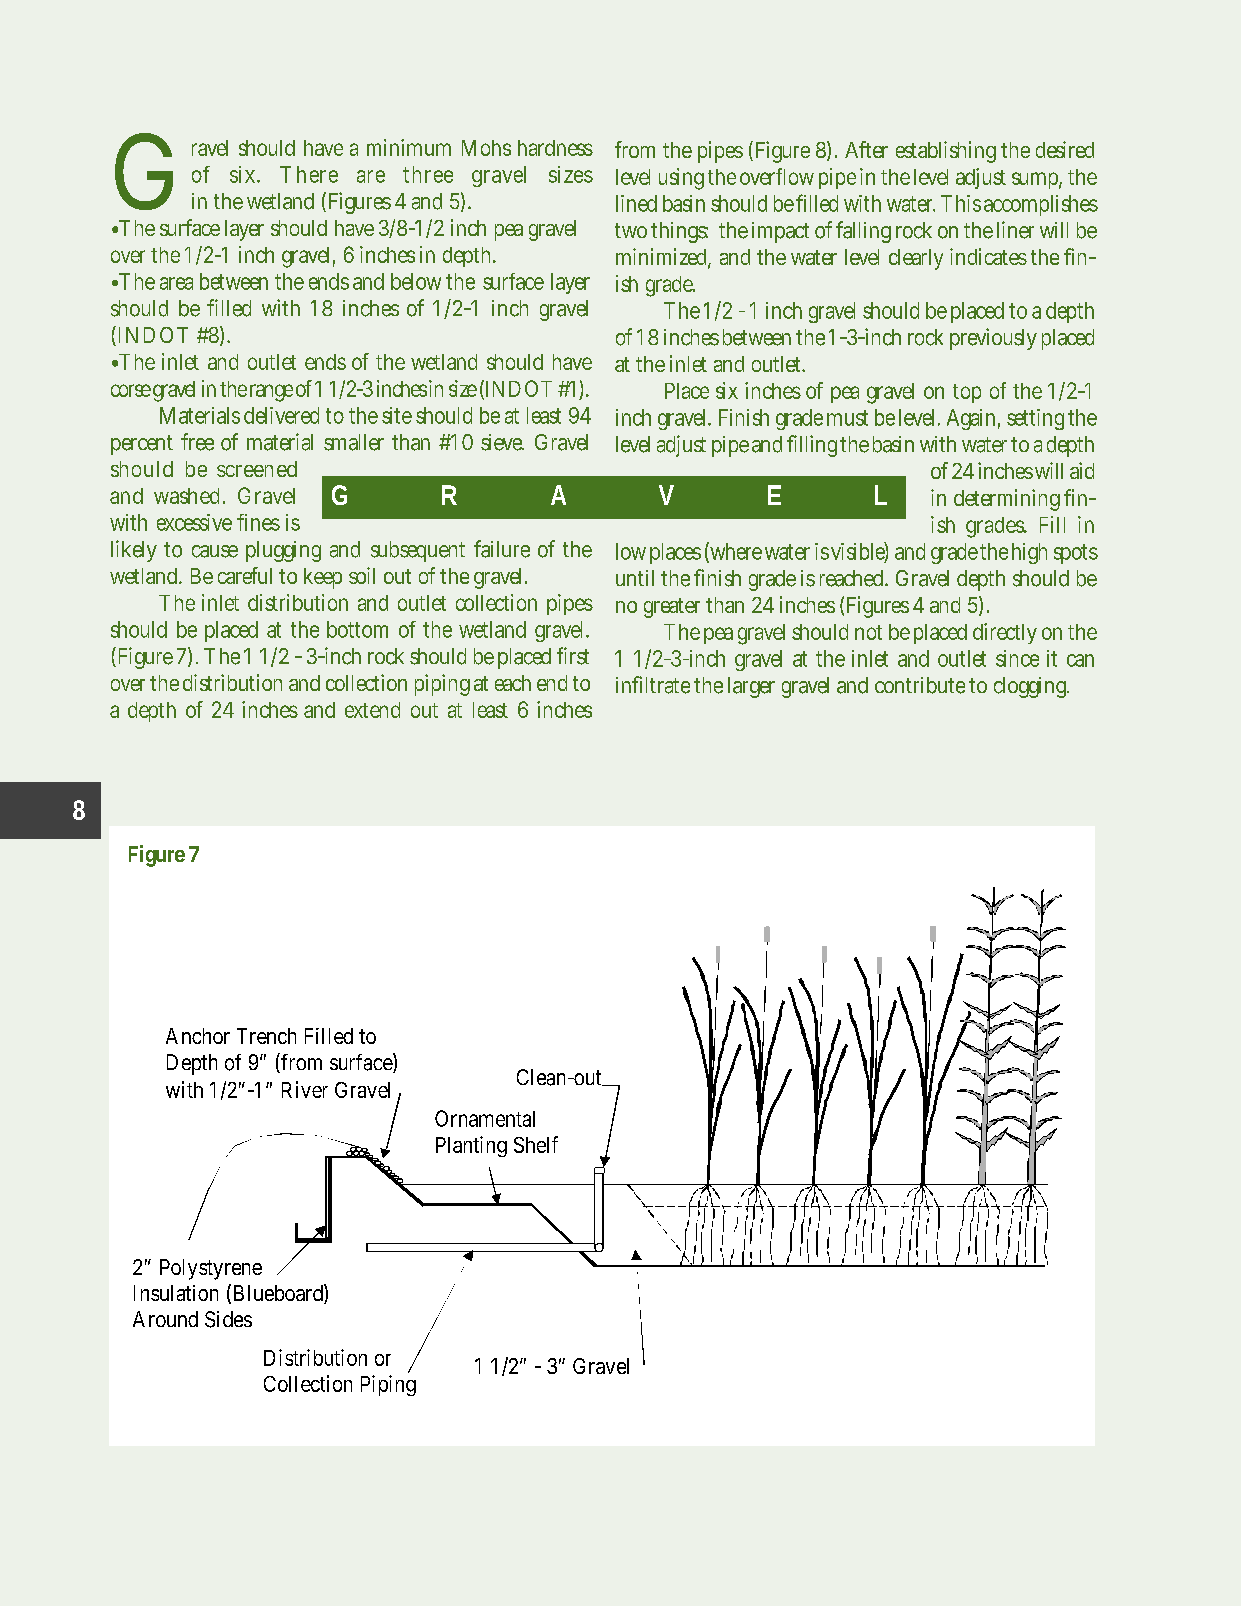 The height and width of the page is (1606, 1241). I want to click on lined, so click(636, 203).
